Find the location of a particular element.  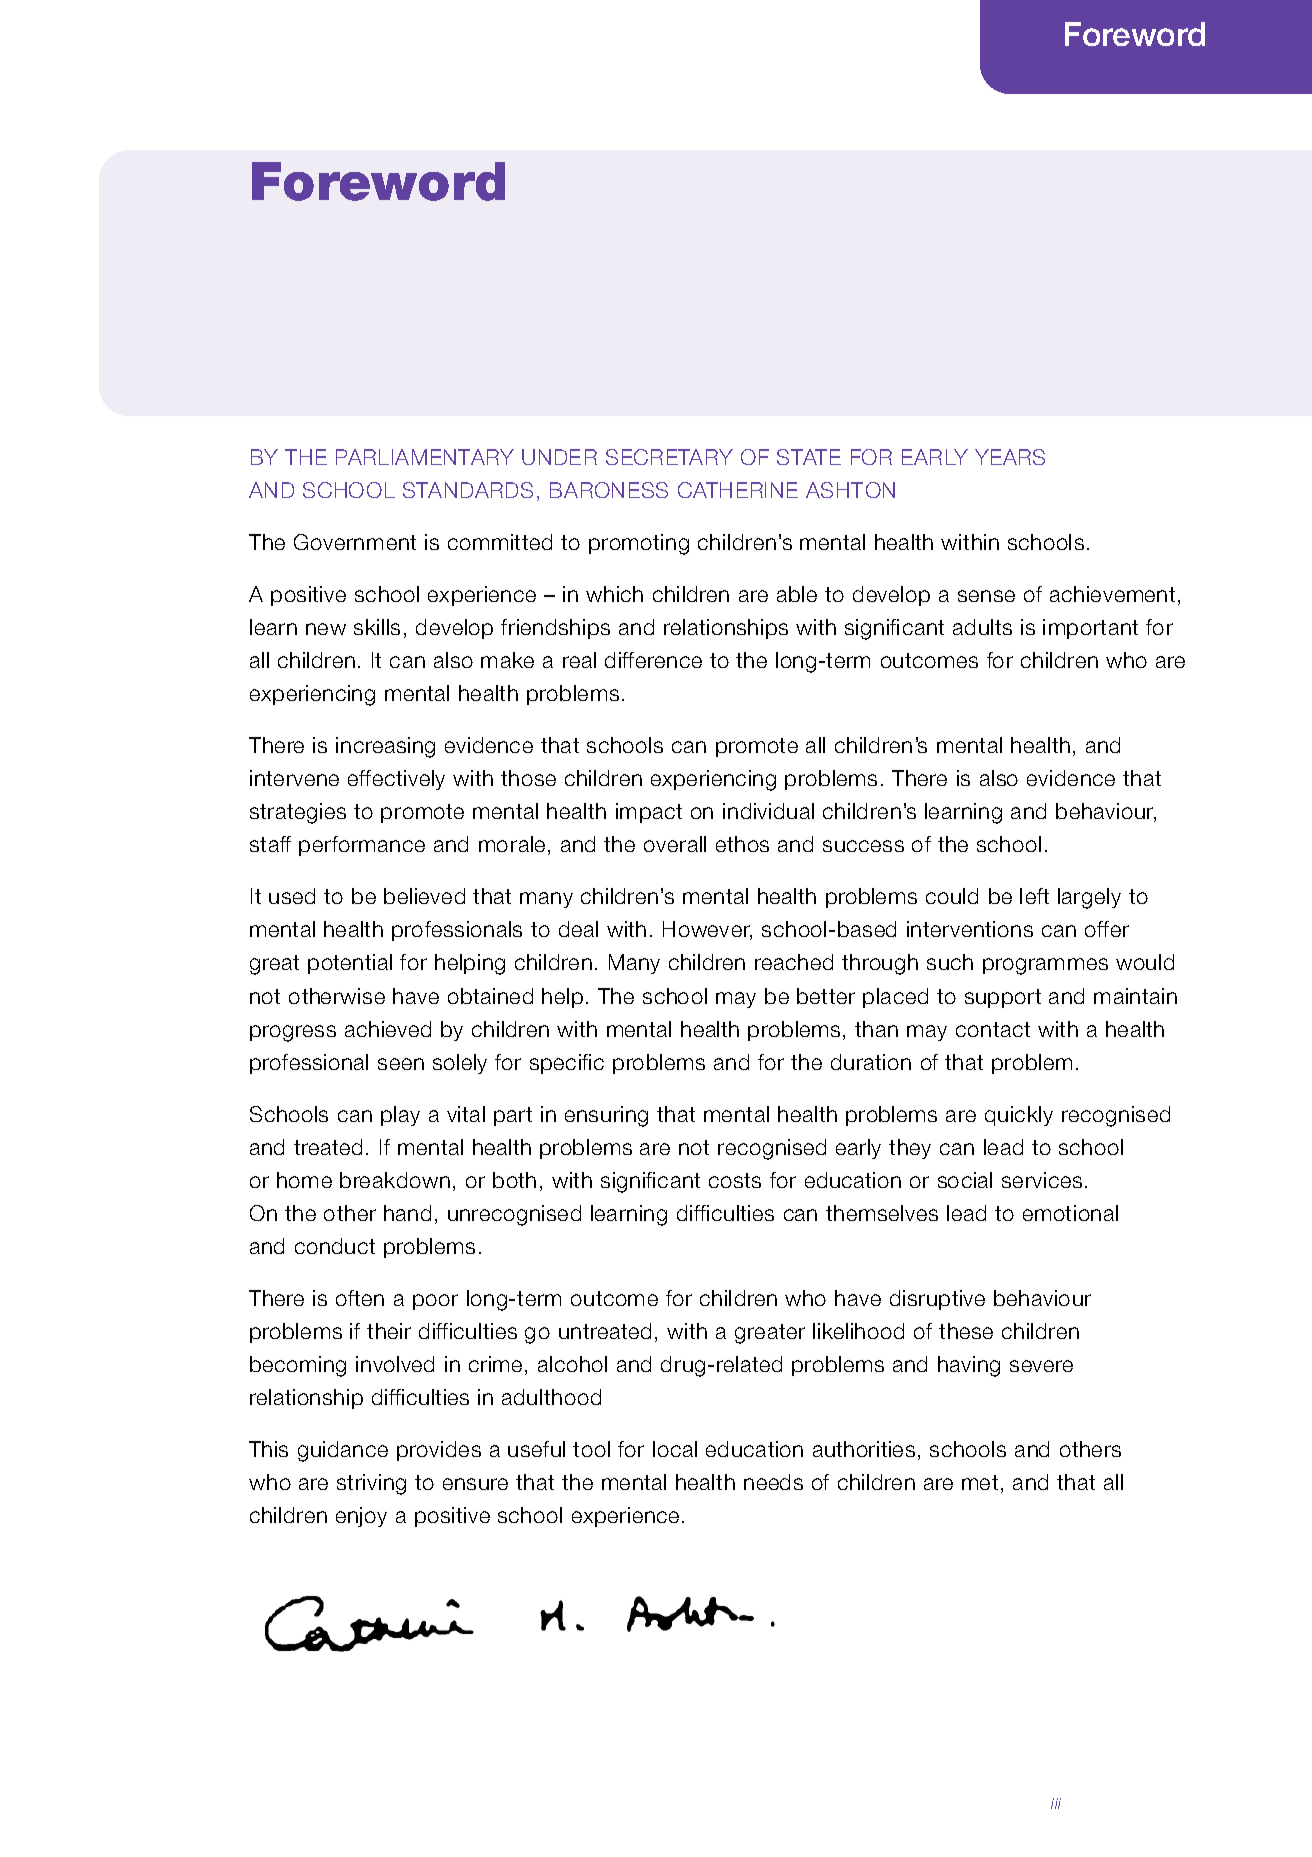

CATHERINE is located at coordinates (738, 490).
